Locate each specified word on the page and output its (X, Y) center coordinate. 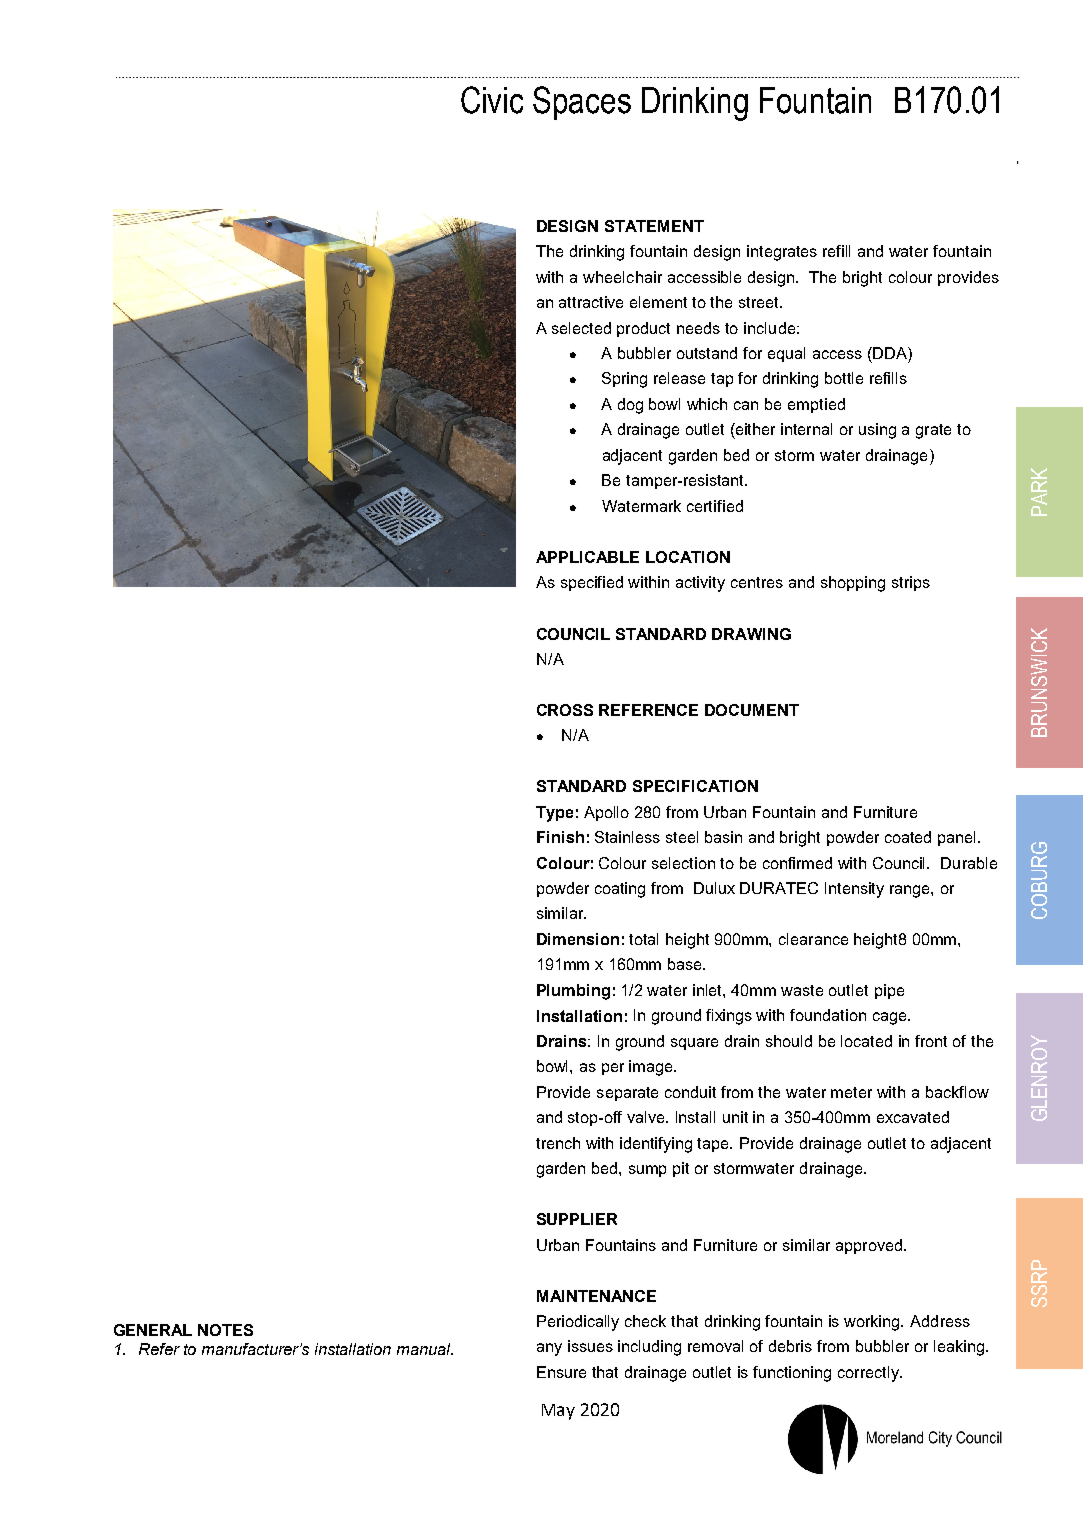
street (760, 302)
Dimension (578, 939)
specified (592, 583)
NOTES (225, 1330)
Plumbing (573, 992)
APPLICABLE (587, 557)
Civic (492, 100)
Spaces (582, 103)
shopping (853, 584)
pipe (889, 991)
